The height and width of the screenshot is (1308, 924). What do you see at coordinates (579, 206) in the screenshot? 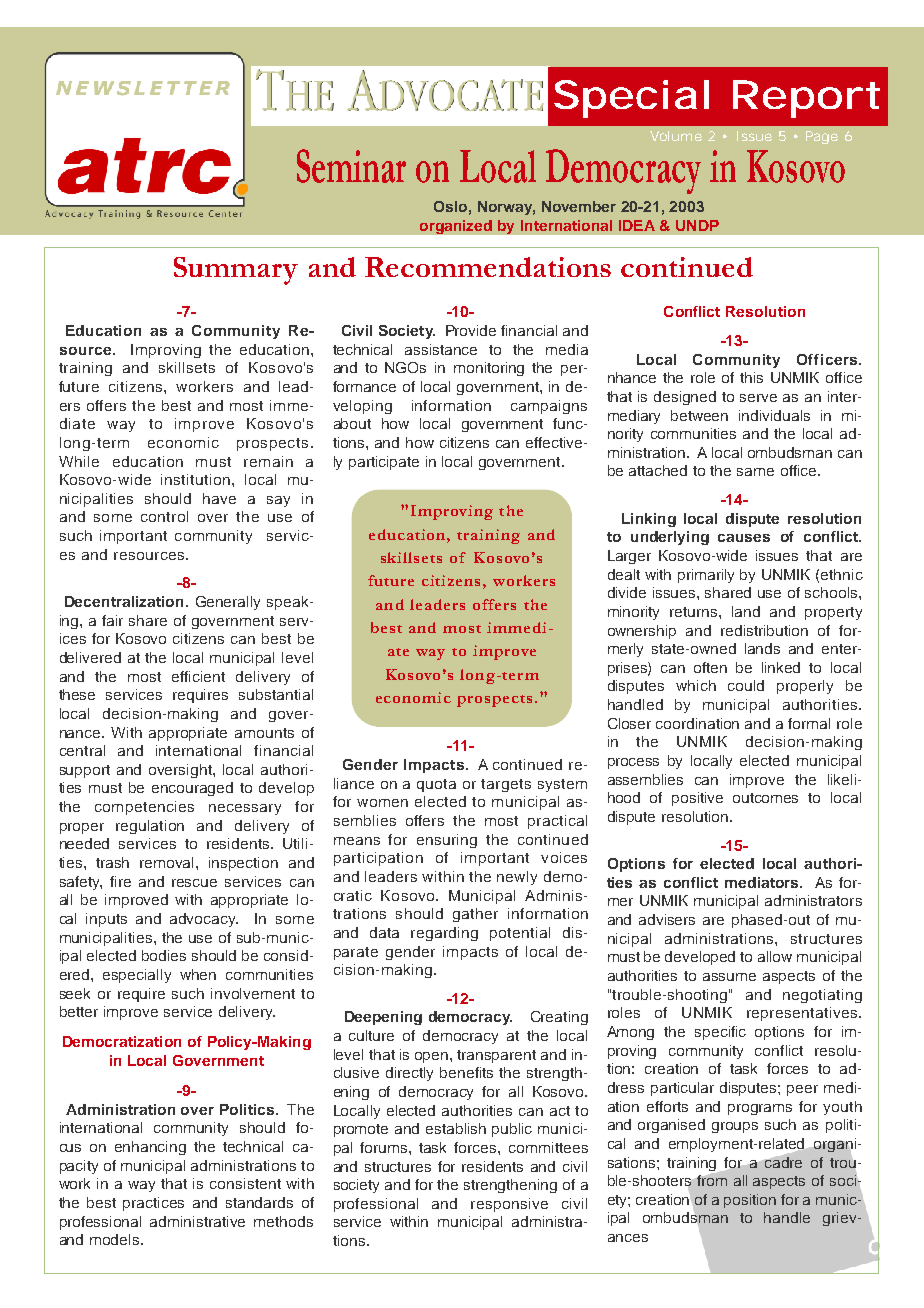
I see `November` at bounding box center [579, 206].
